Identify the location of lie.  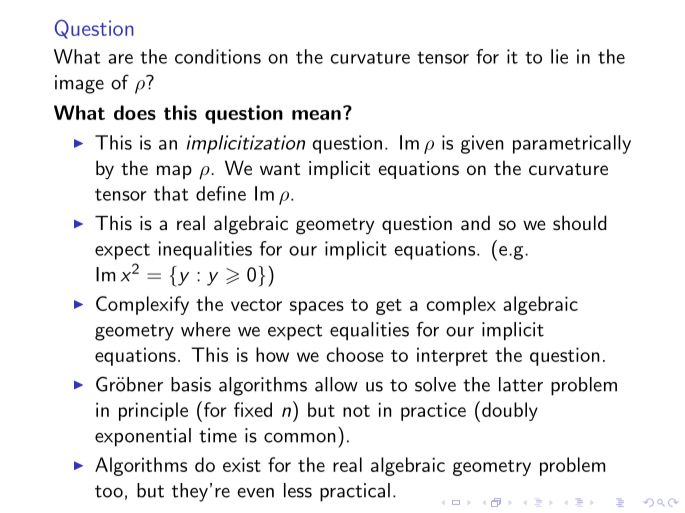
(559, 56).
